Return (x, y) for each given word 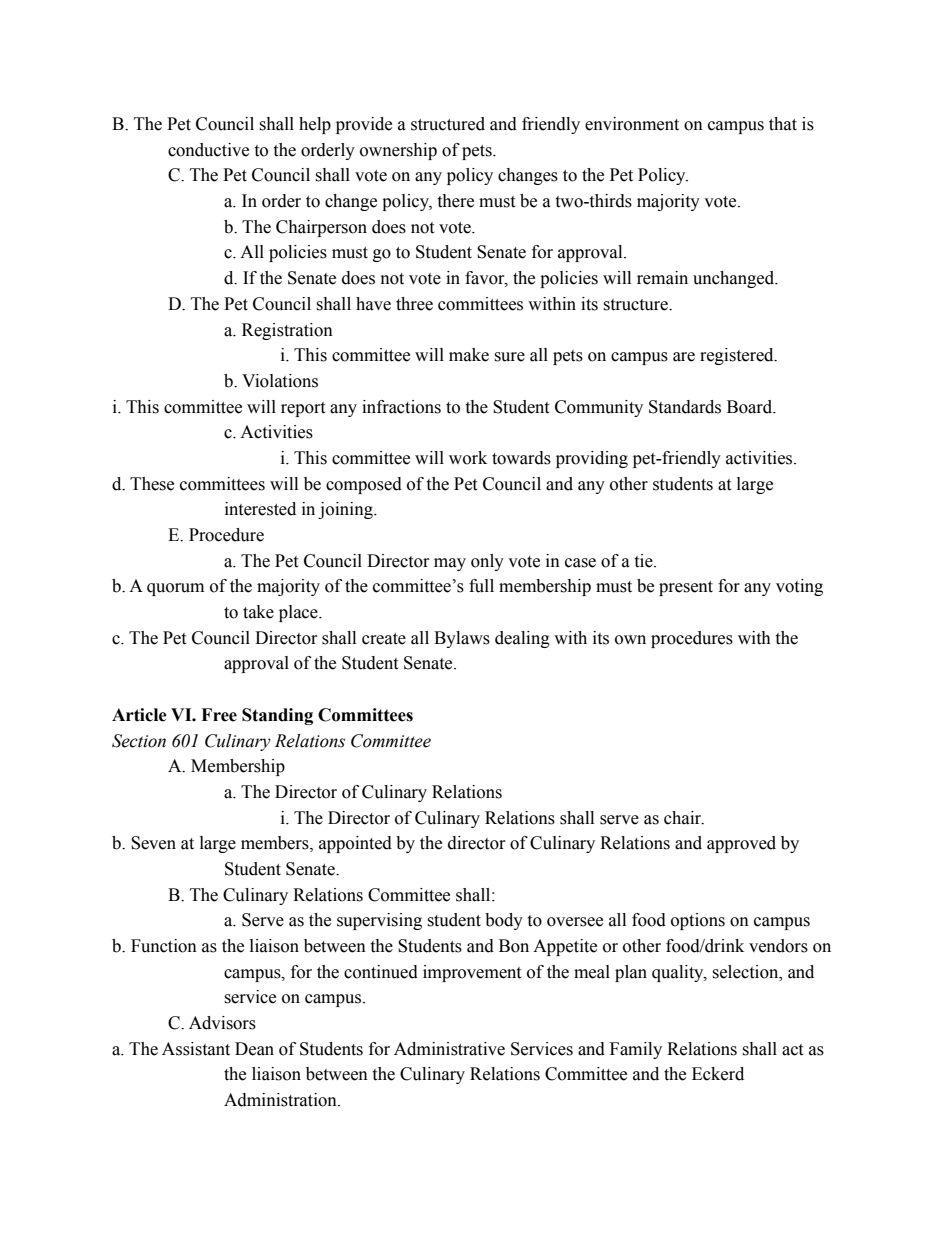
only (487, 562)
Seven (153, 843)
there (455, 201)
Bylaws (462, 639)
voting (799, 587)
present (686, 588)
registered (738, 356)
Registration (287, 331)
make (469, 355)
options (698, 921)
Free (219, 715)
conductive (208, 150)
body (504, 921)
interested (260, 509)
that (783, 124)
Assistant (196, 1049)
